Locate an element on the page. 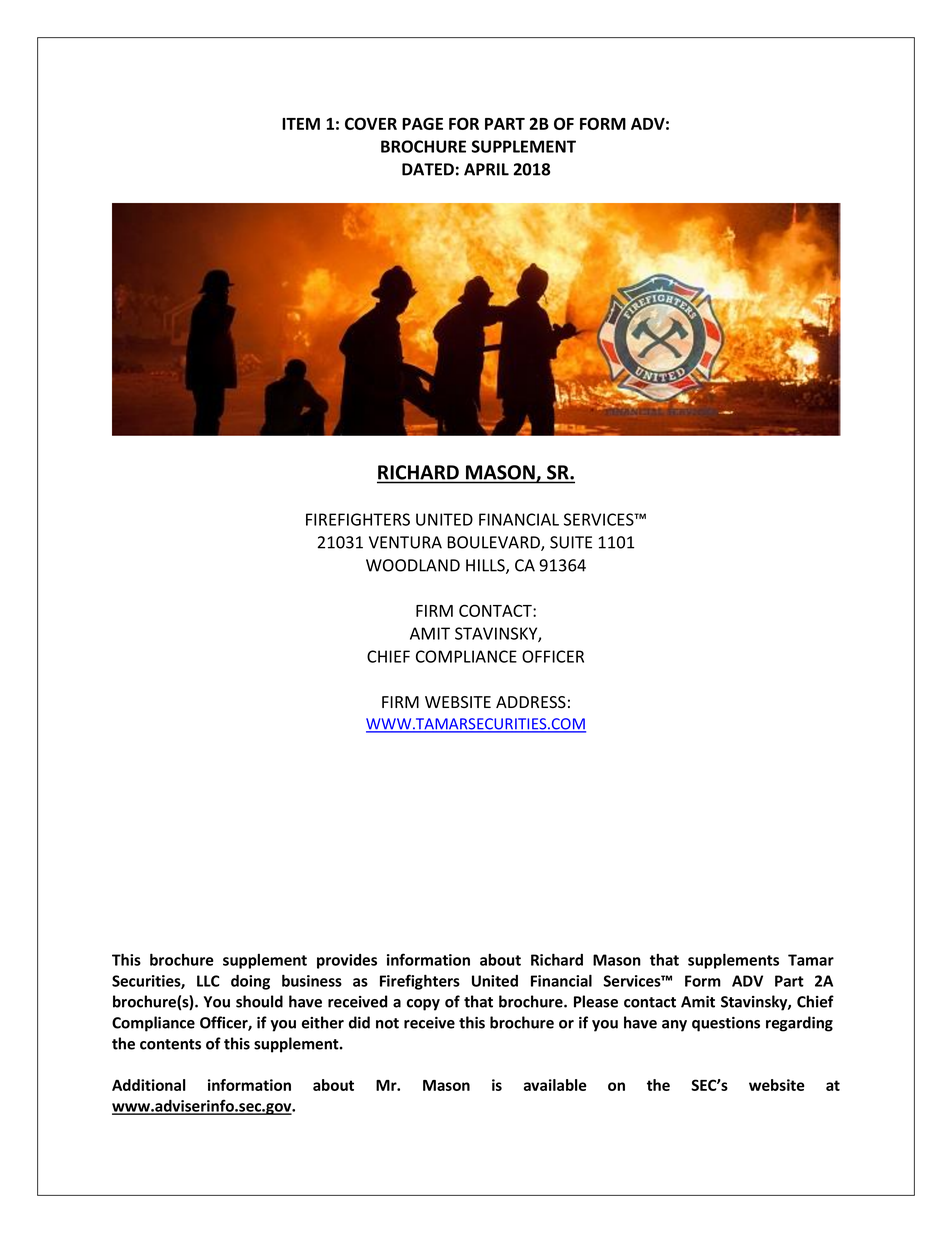 Image resolution: width=952 pixels, height=1233 pixels. contents is located at coordinates (170, 1044).
